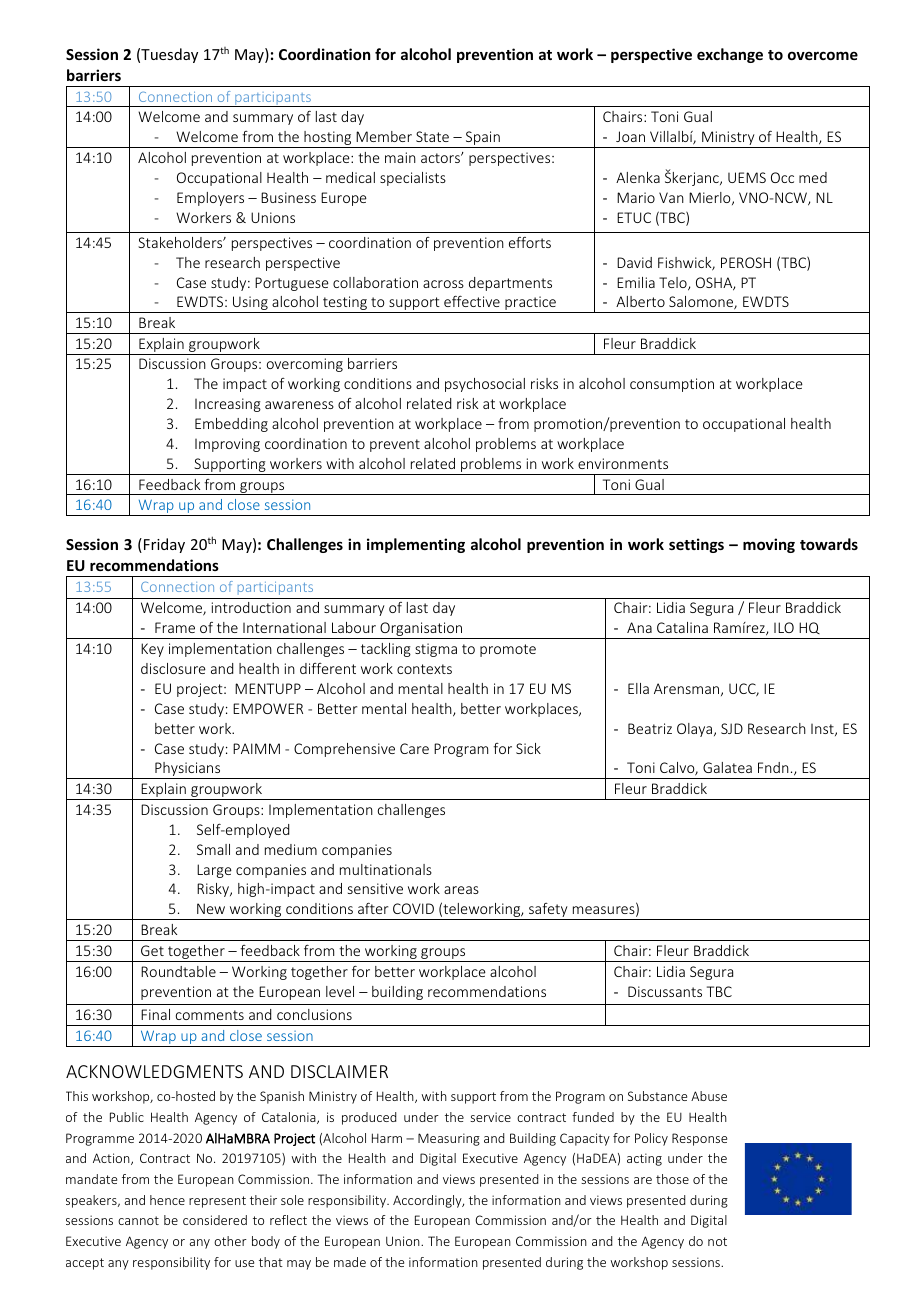  What do you see at coordinates (461, 890) in the document?
I see `areas` at bounding box center [461, 890].
